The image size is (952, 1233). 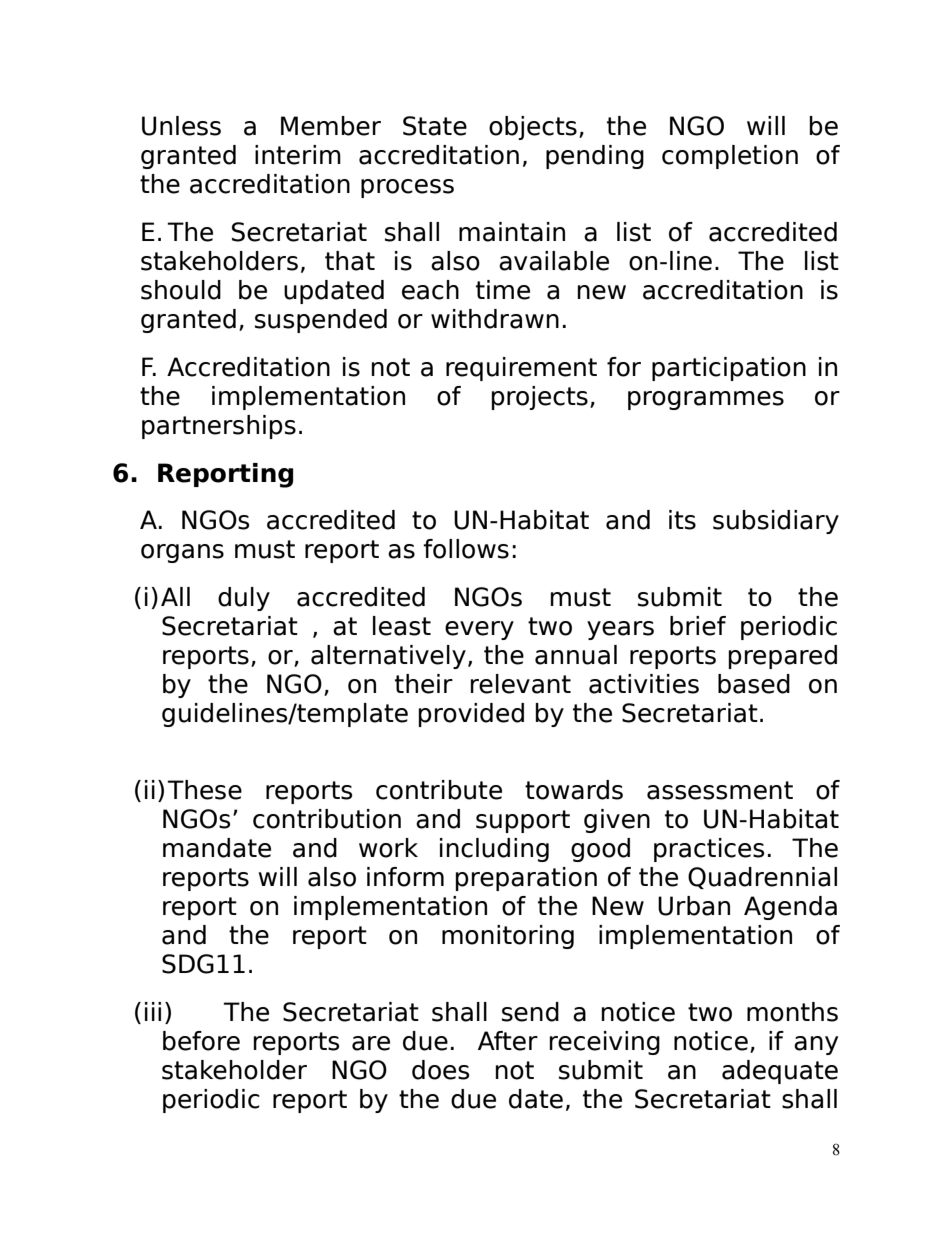 I want to click on adequate, so click(x=780, y=1072).
